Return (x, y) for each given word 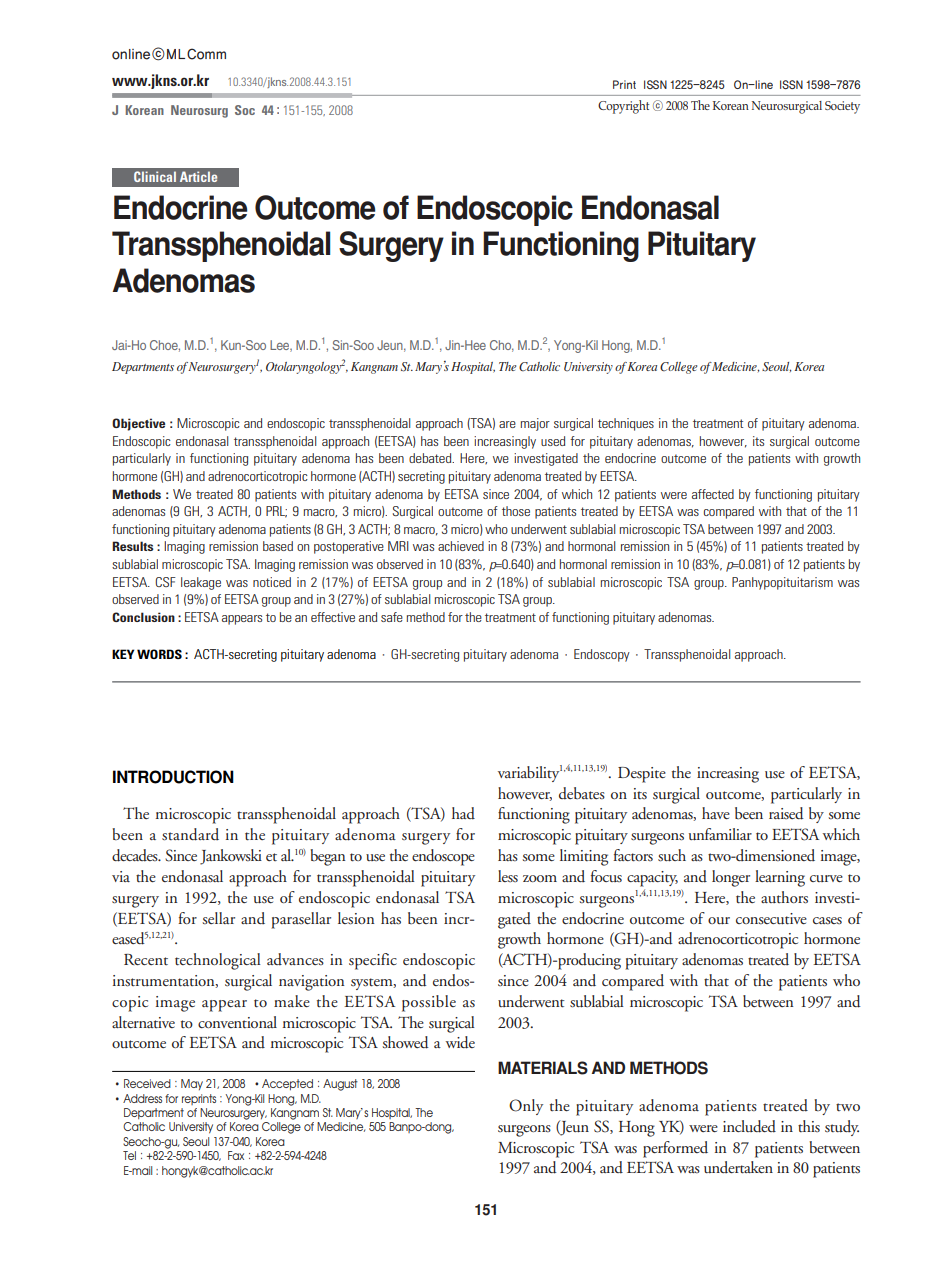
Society (842, 107)
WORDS (159, 654)
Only (526, 1107)
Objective (138, 424)
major (535, 424)
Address (142, 1098)
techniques (626, 424)
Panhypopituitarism (782, 583)
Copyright (623, 107)
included (749, 1126)
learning (780, 878)
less (508, 876)
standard (190, 834)
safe (392, 617)
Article (198, 176)
